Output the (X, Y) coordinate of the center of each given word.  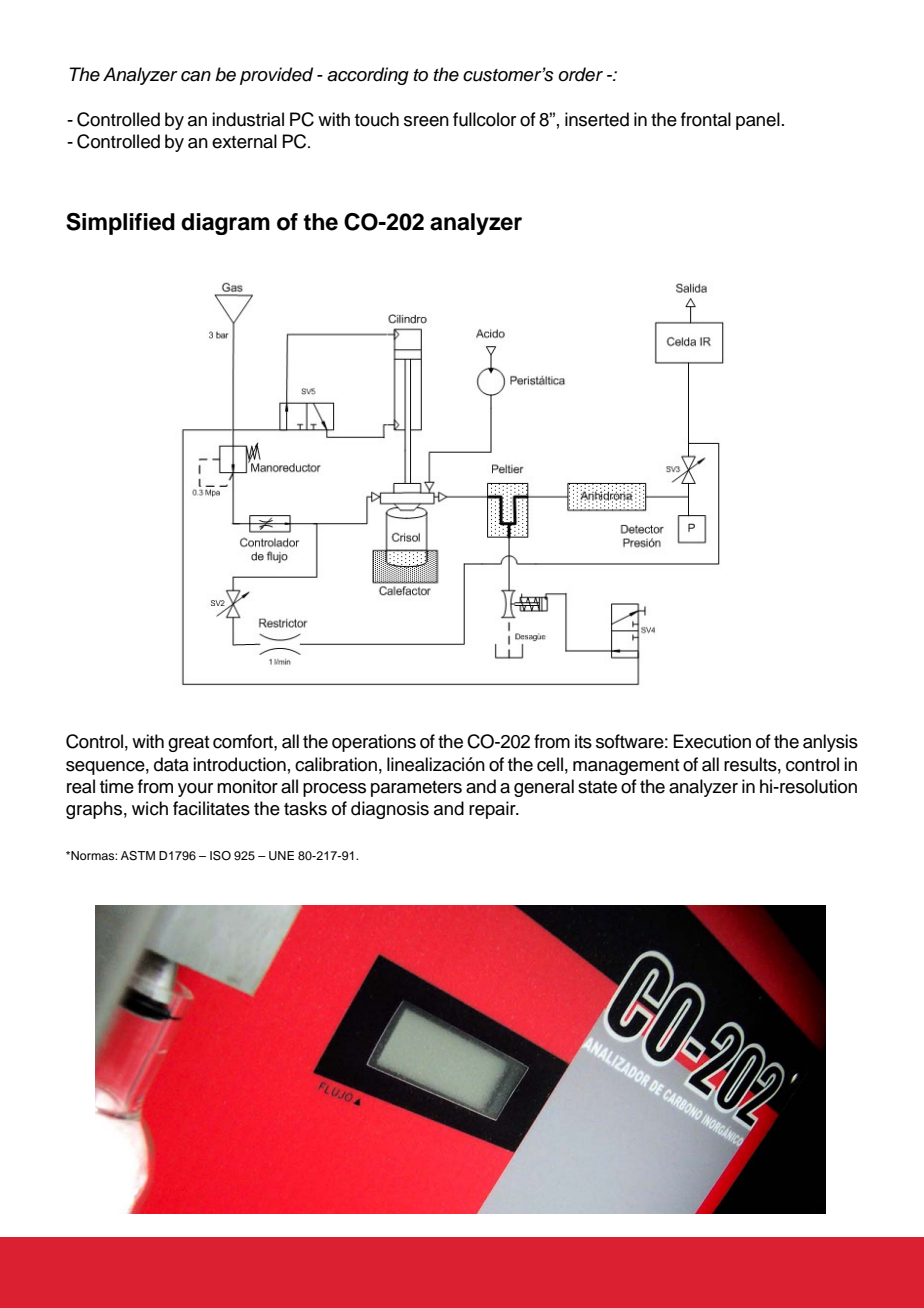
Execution (712, 741)
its (583, 741)
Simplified (120, 224)
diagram (225, 224)
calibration (336, 764)
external (244, 141)
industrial (248, 119)
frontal (706, 119)
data (171, 764)
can (196, 76)
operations (374, 743)
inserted (597, 119)
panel (758, 121)
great (189, 744)
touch (377, 119)
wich (150, 808)
